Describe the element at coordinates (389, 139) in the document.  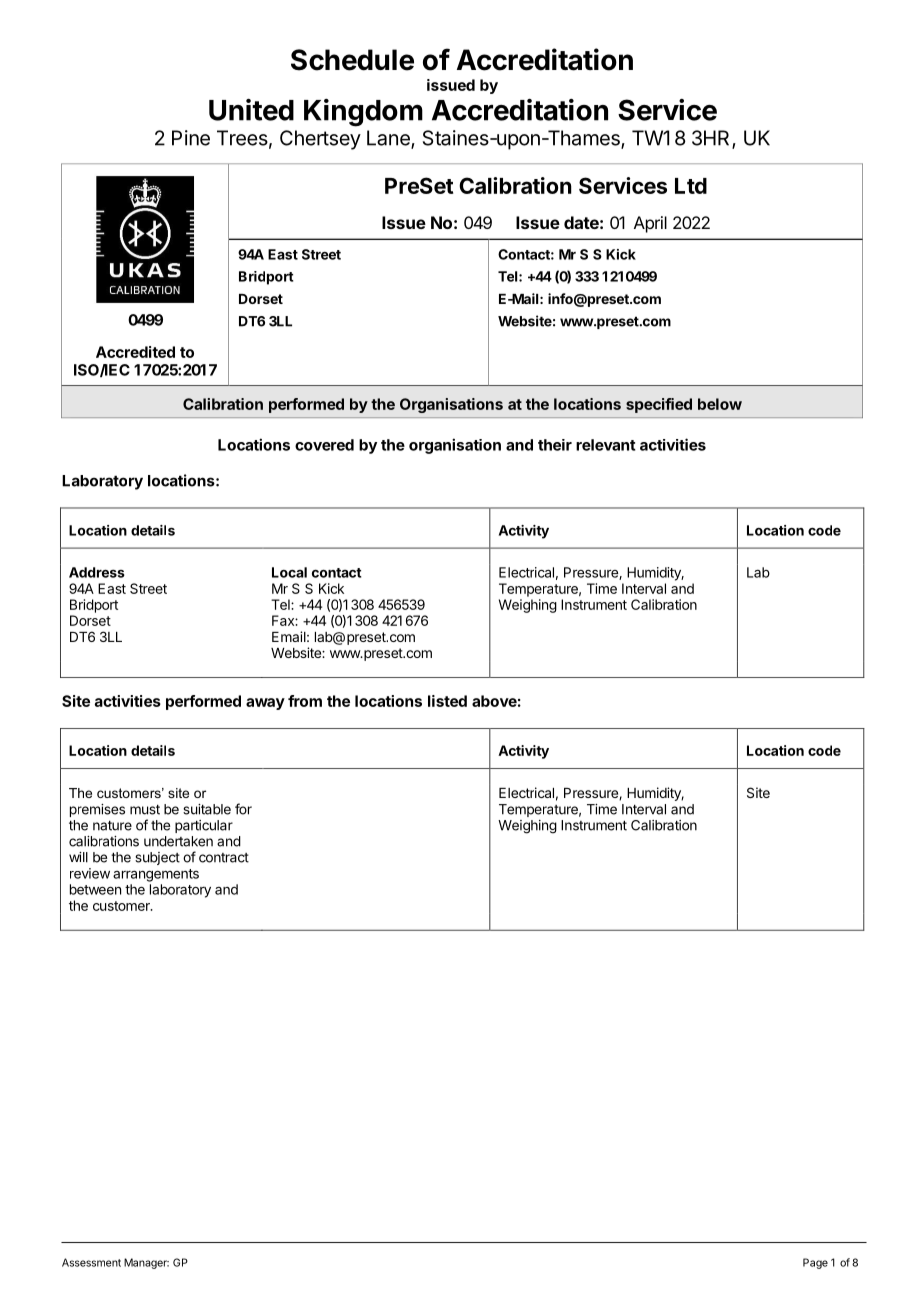
I see `Lane` at that location.
